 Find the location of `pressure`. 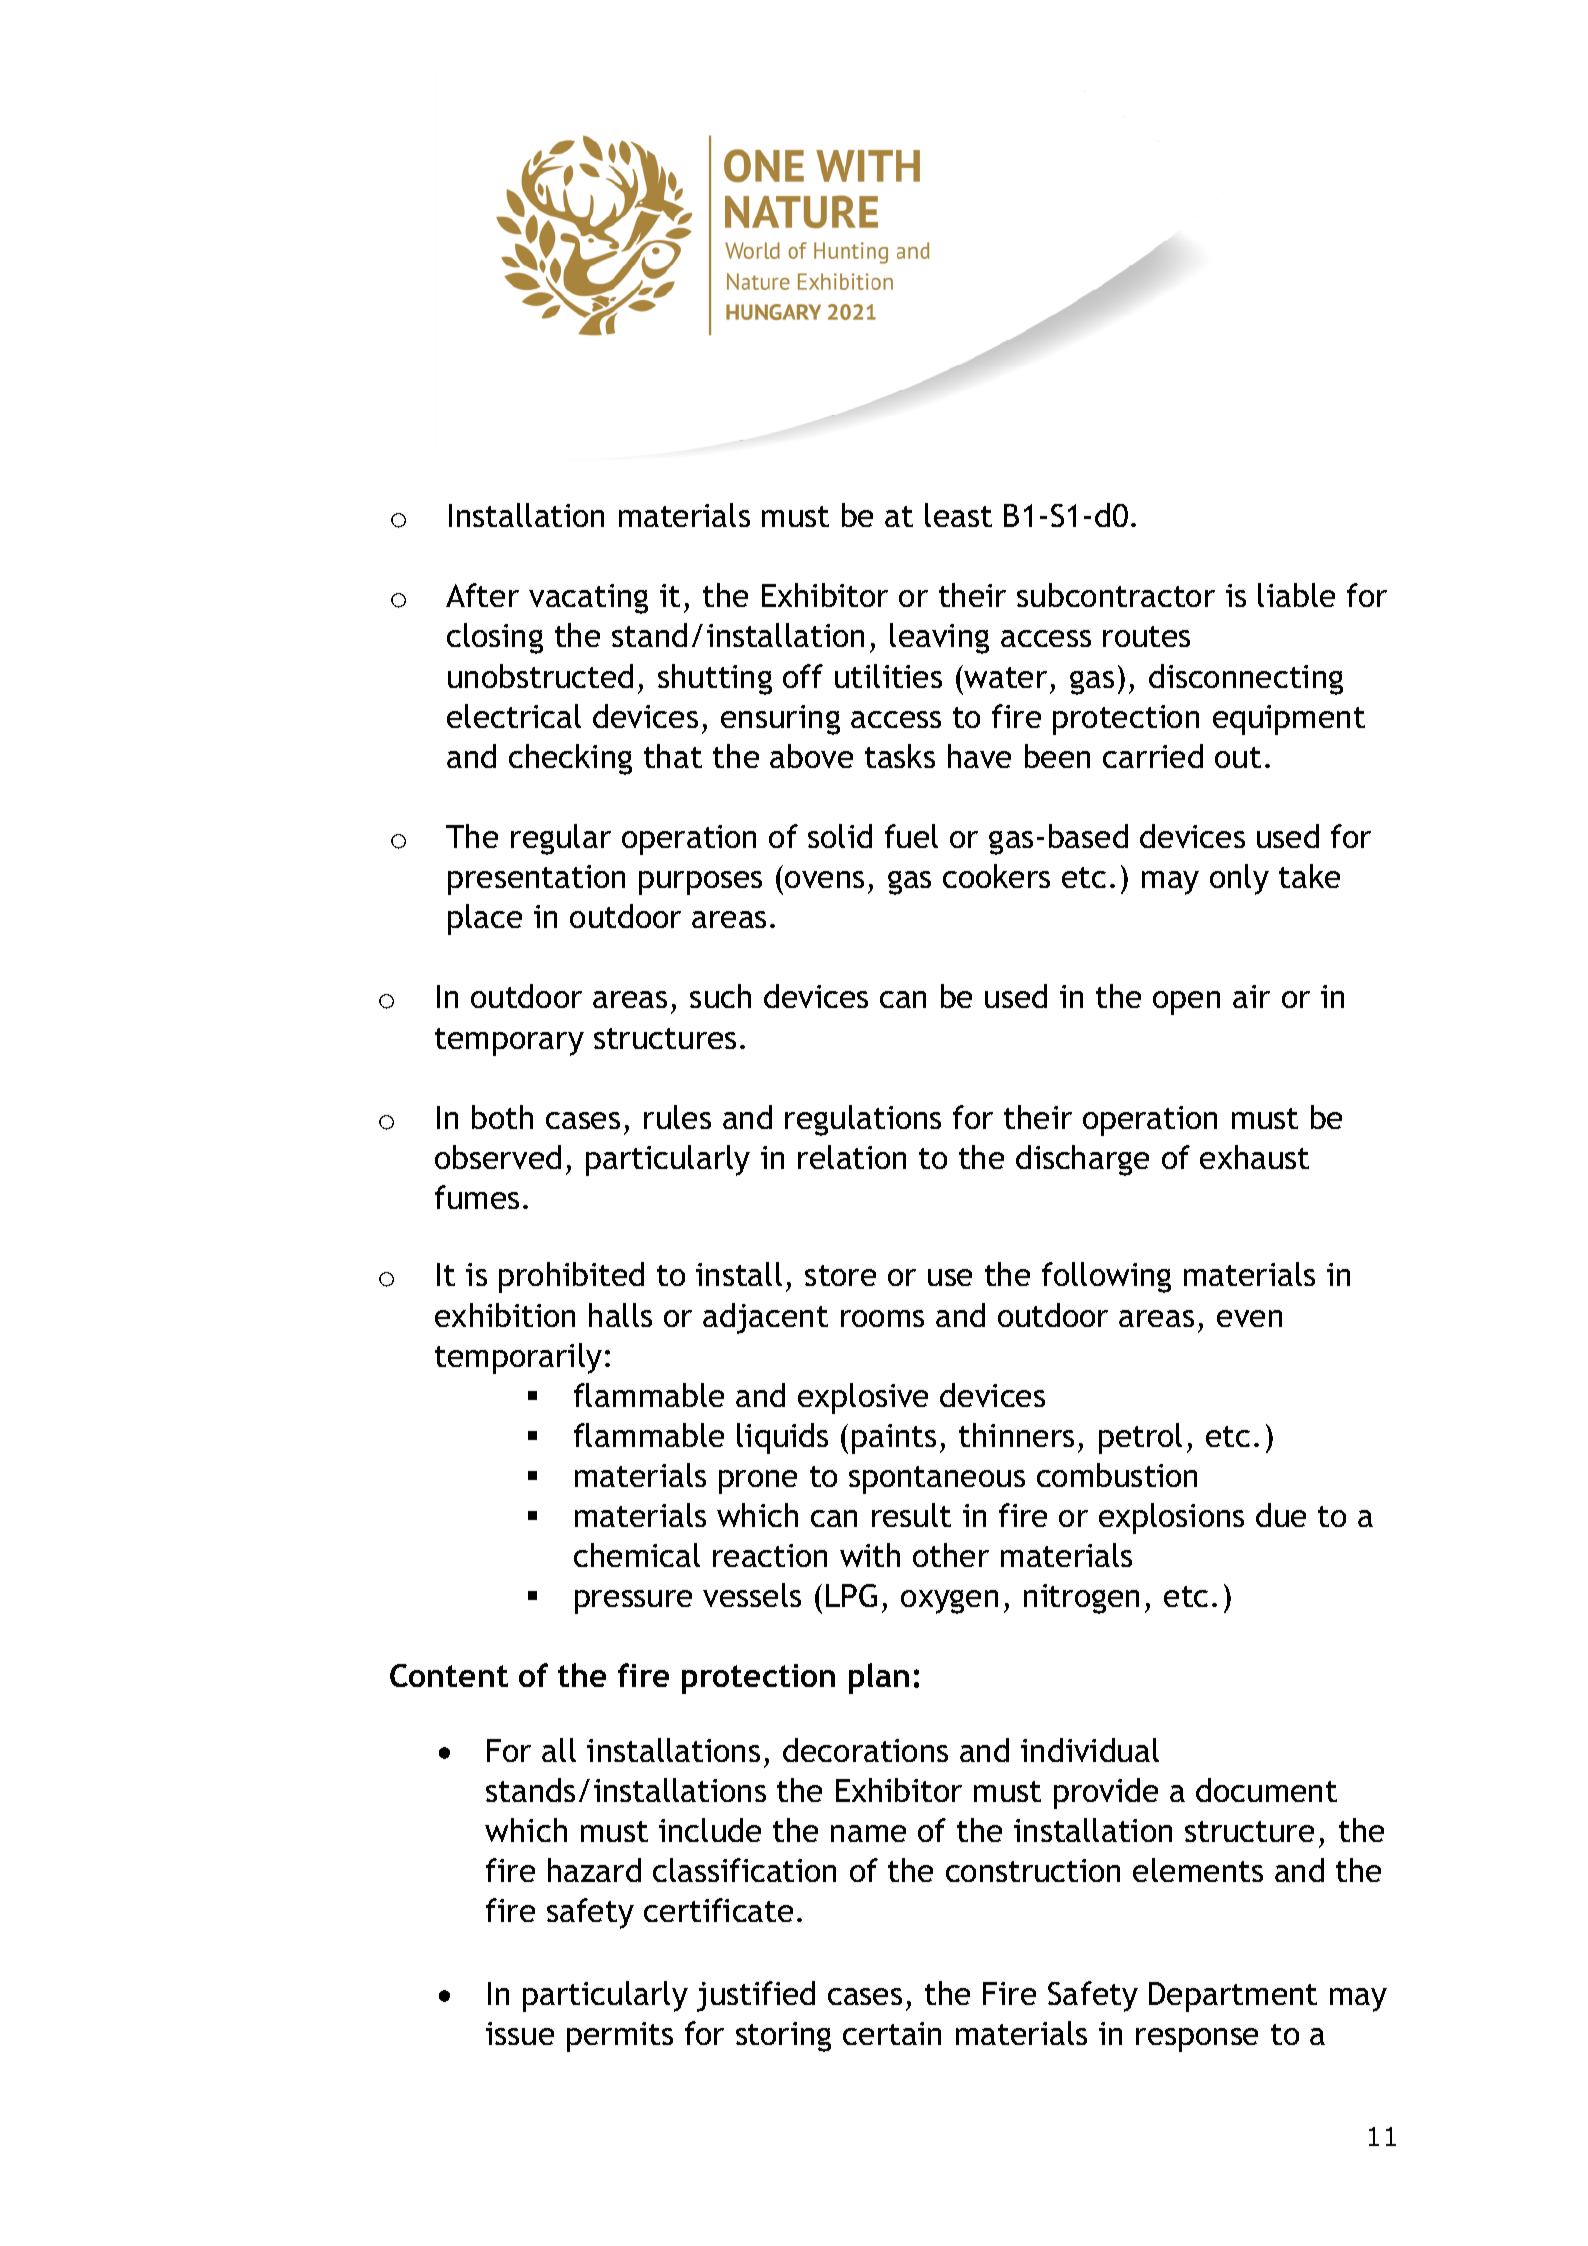

pressure is located at coordinates (633, 1602).
